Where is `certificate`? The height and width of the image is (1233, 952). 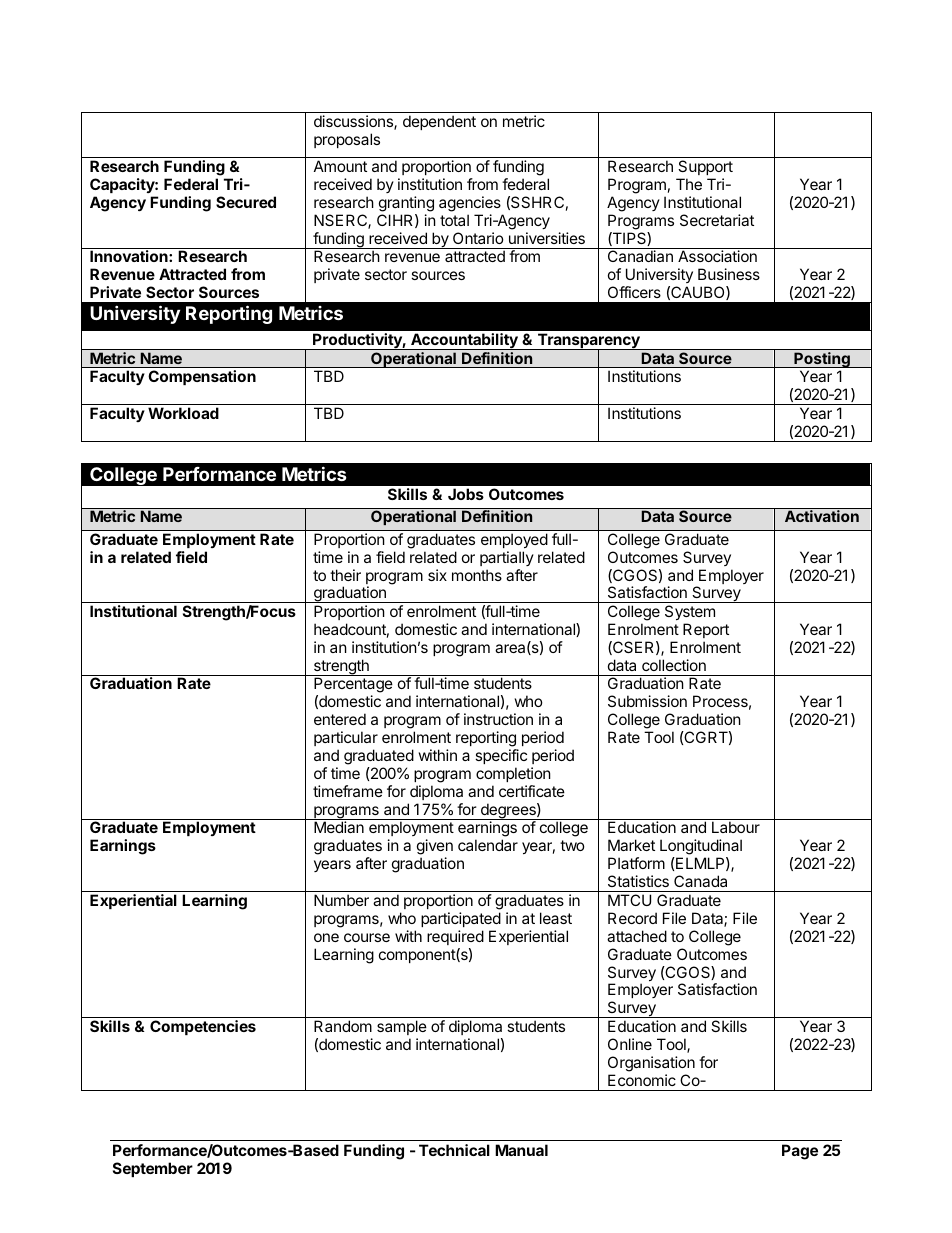 certificate is located at coordinates (532, 791).
